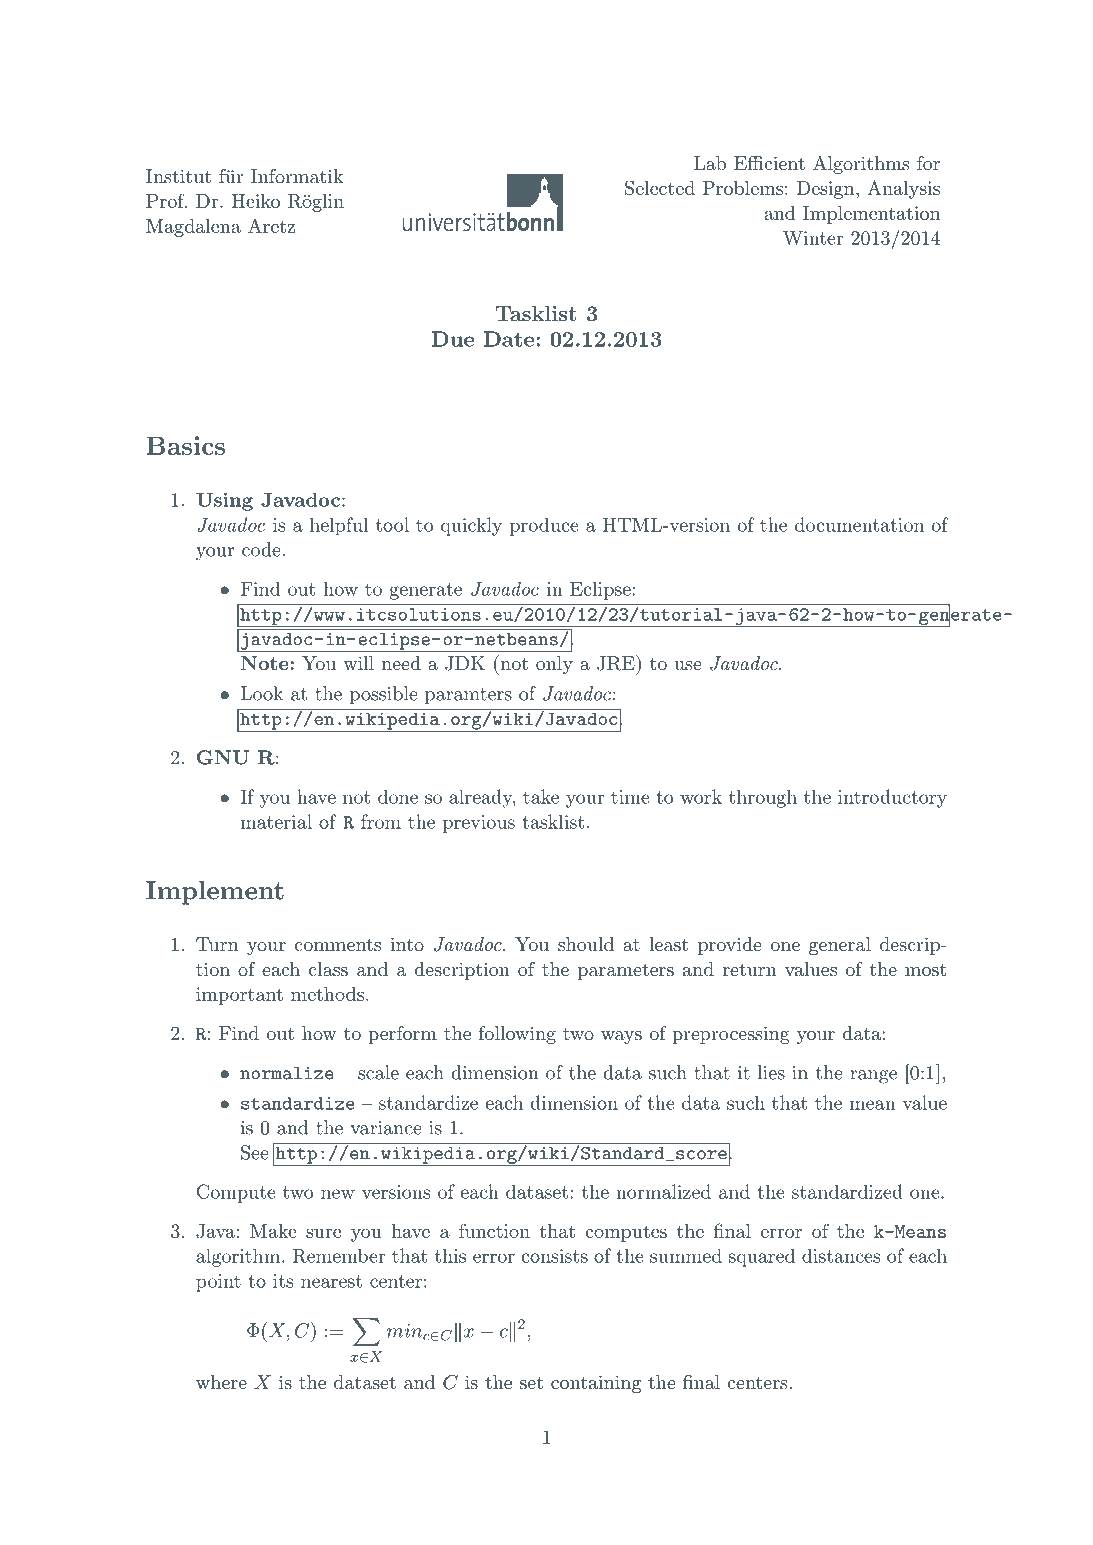  Describe the element at coordinates (517, 1035) in the screenshot. I see `following` at that location.
